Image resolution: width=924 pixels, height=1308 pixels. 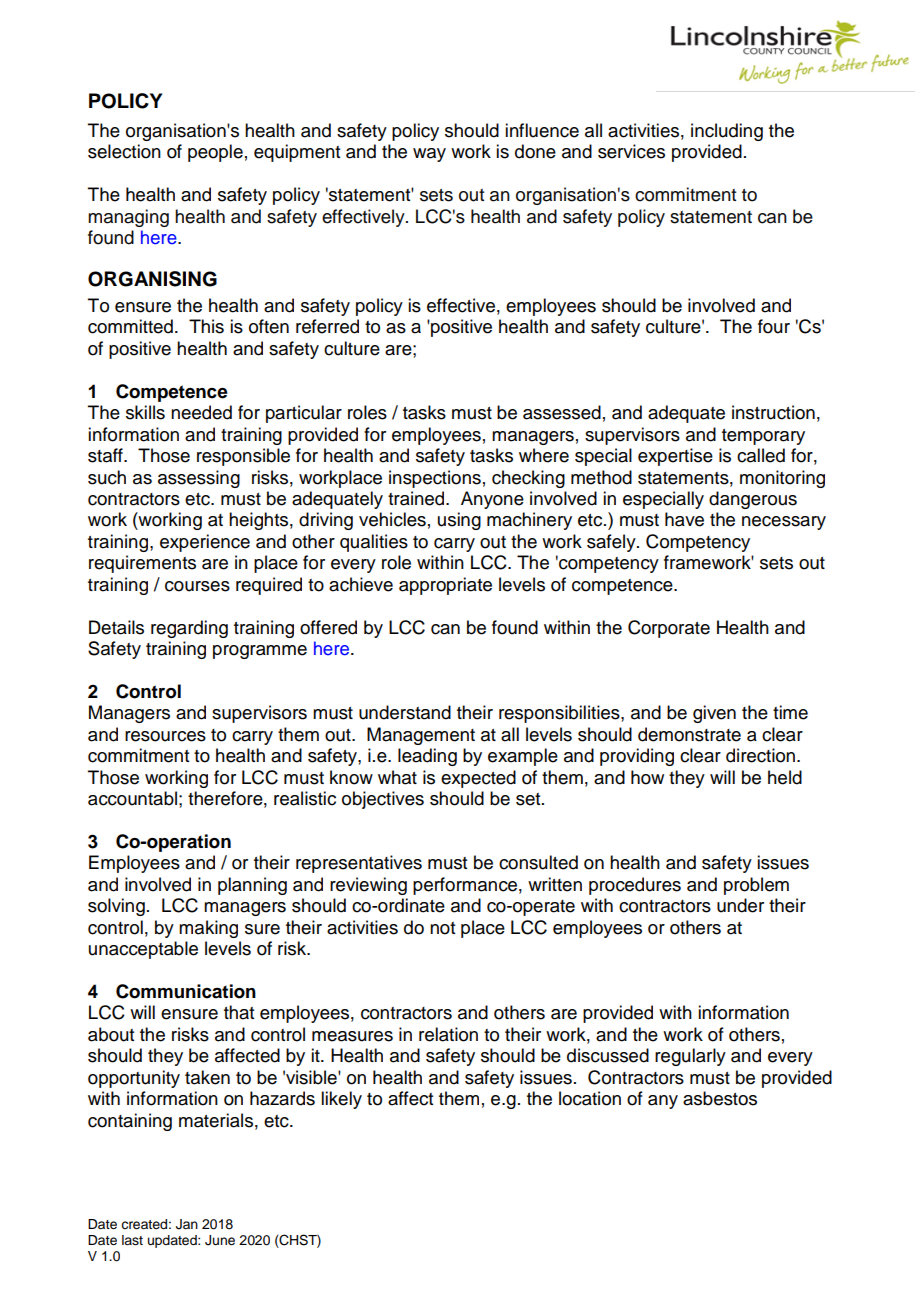 What do you see at coordinates (208, 929) in the screenshot?
I see `making` at bounding box center [208, 929].
